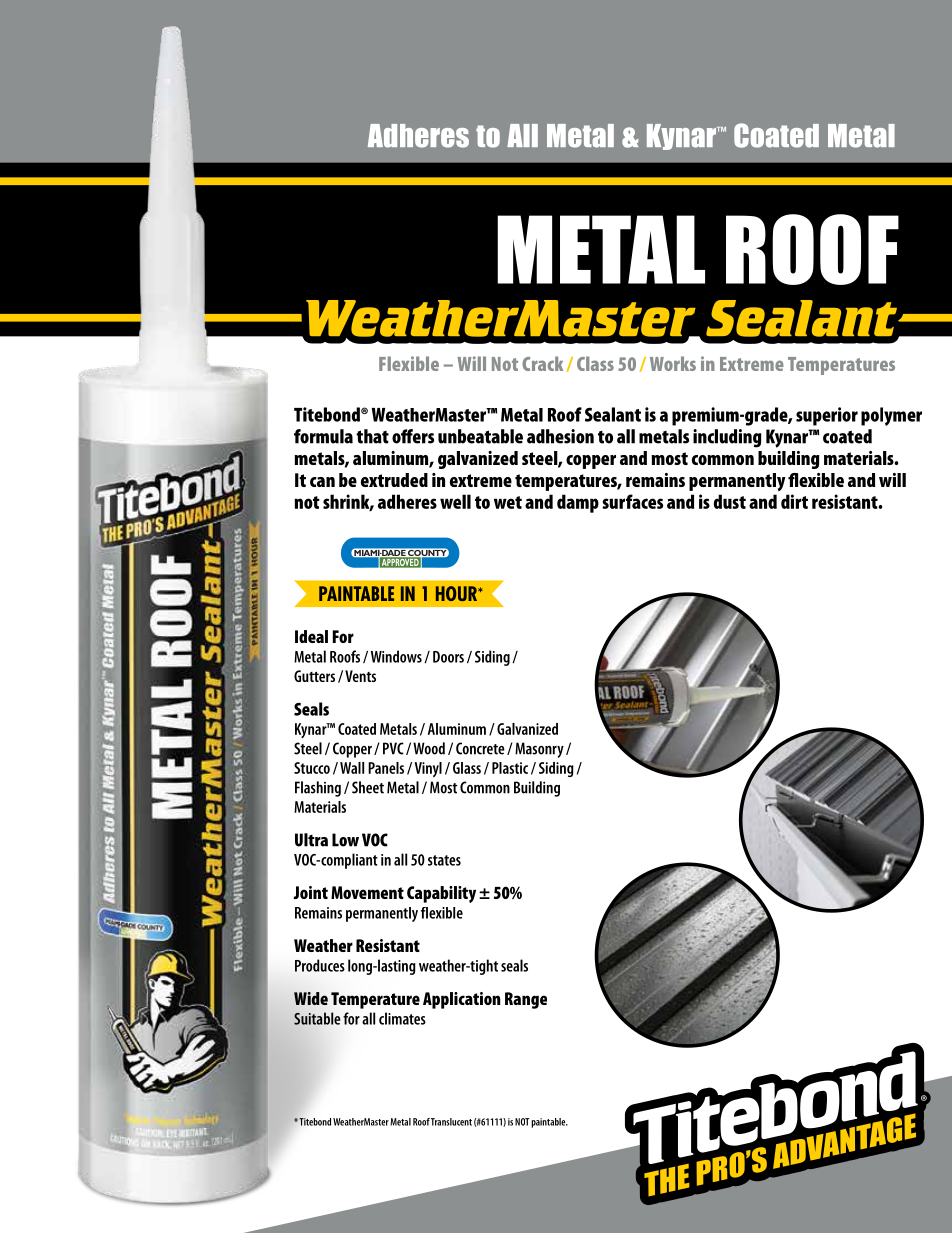  Describe the element at coordinates (794, 501) in the screenshot. I see `dirt` at that location.
